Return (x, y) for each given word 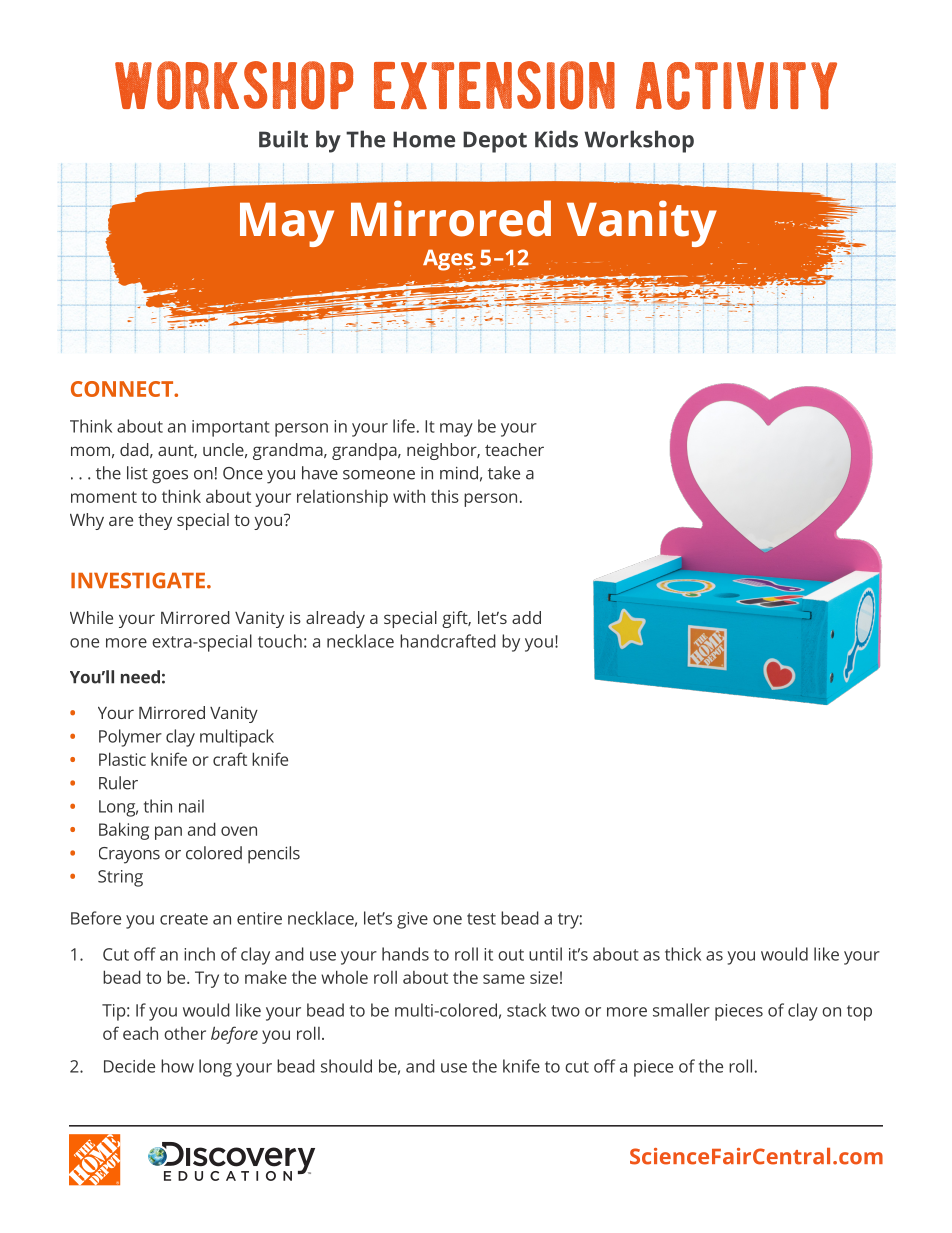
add (526, 617)
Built (283, 139)
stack (526, 1010)
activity (736, 86)
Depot (495, 142)
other (185, 1033)
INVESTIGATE (138, 580)
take (504, 473)
